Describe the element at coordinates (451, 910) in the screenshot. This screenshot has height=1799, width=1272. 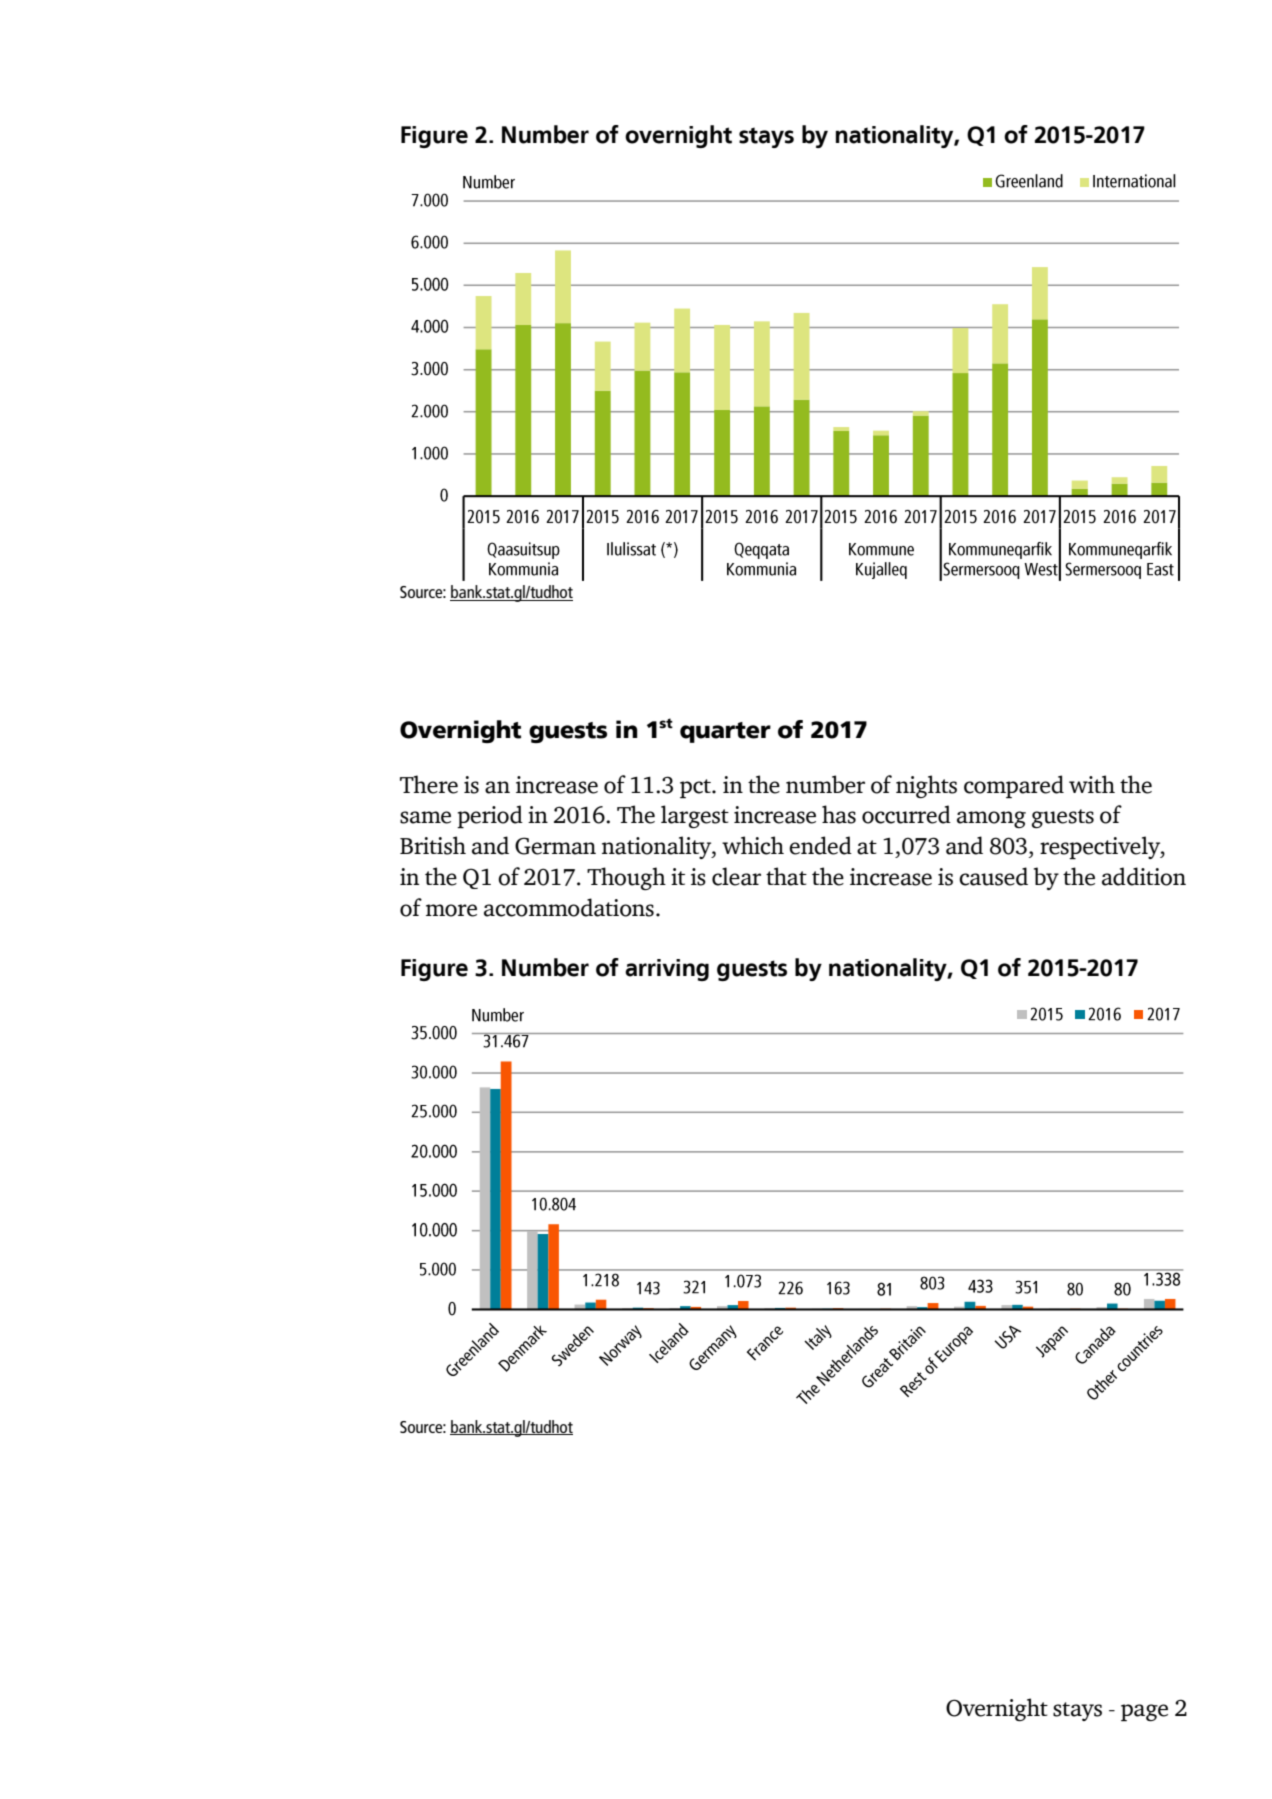
I see `more` at that location.
